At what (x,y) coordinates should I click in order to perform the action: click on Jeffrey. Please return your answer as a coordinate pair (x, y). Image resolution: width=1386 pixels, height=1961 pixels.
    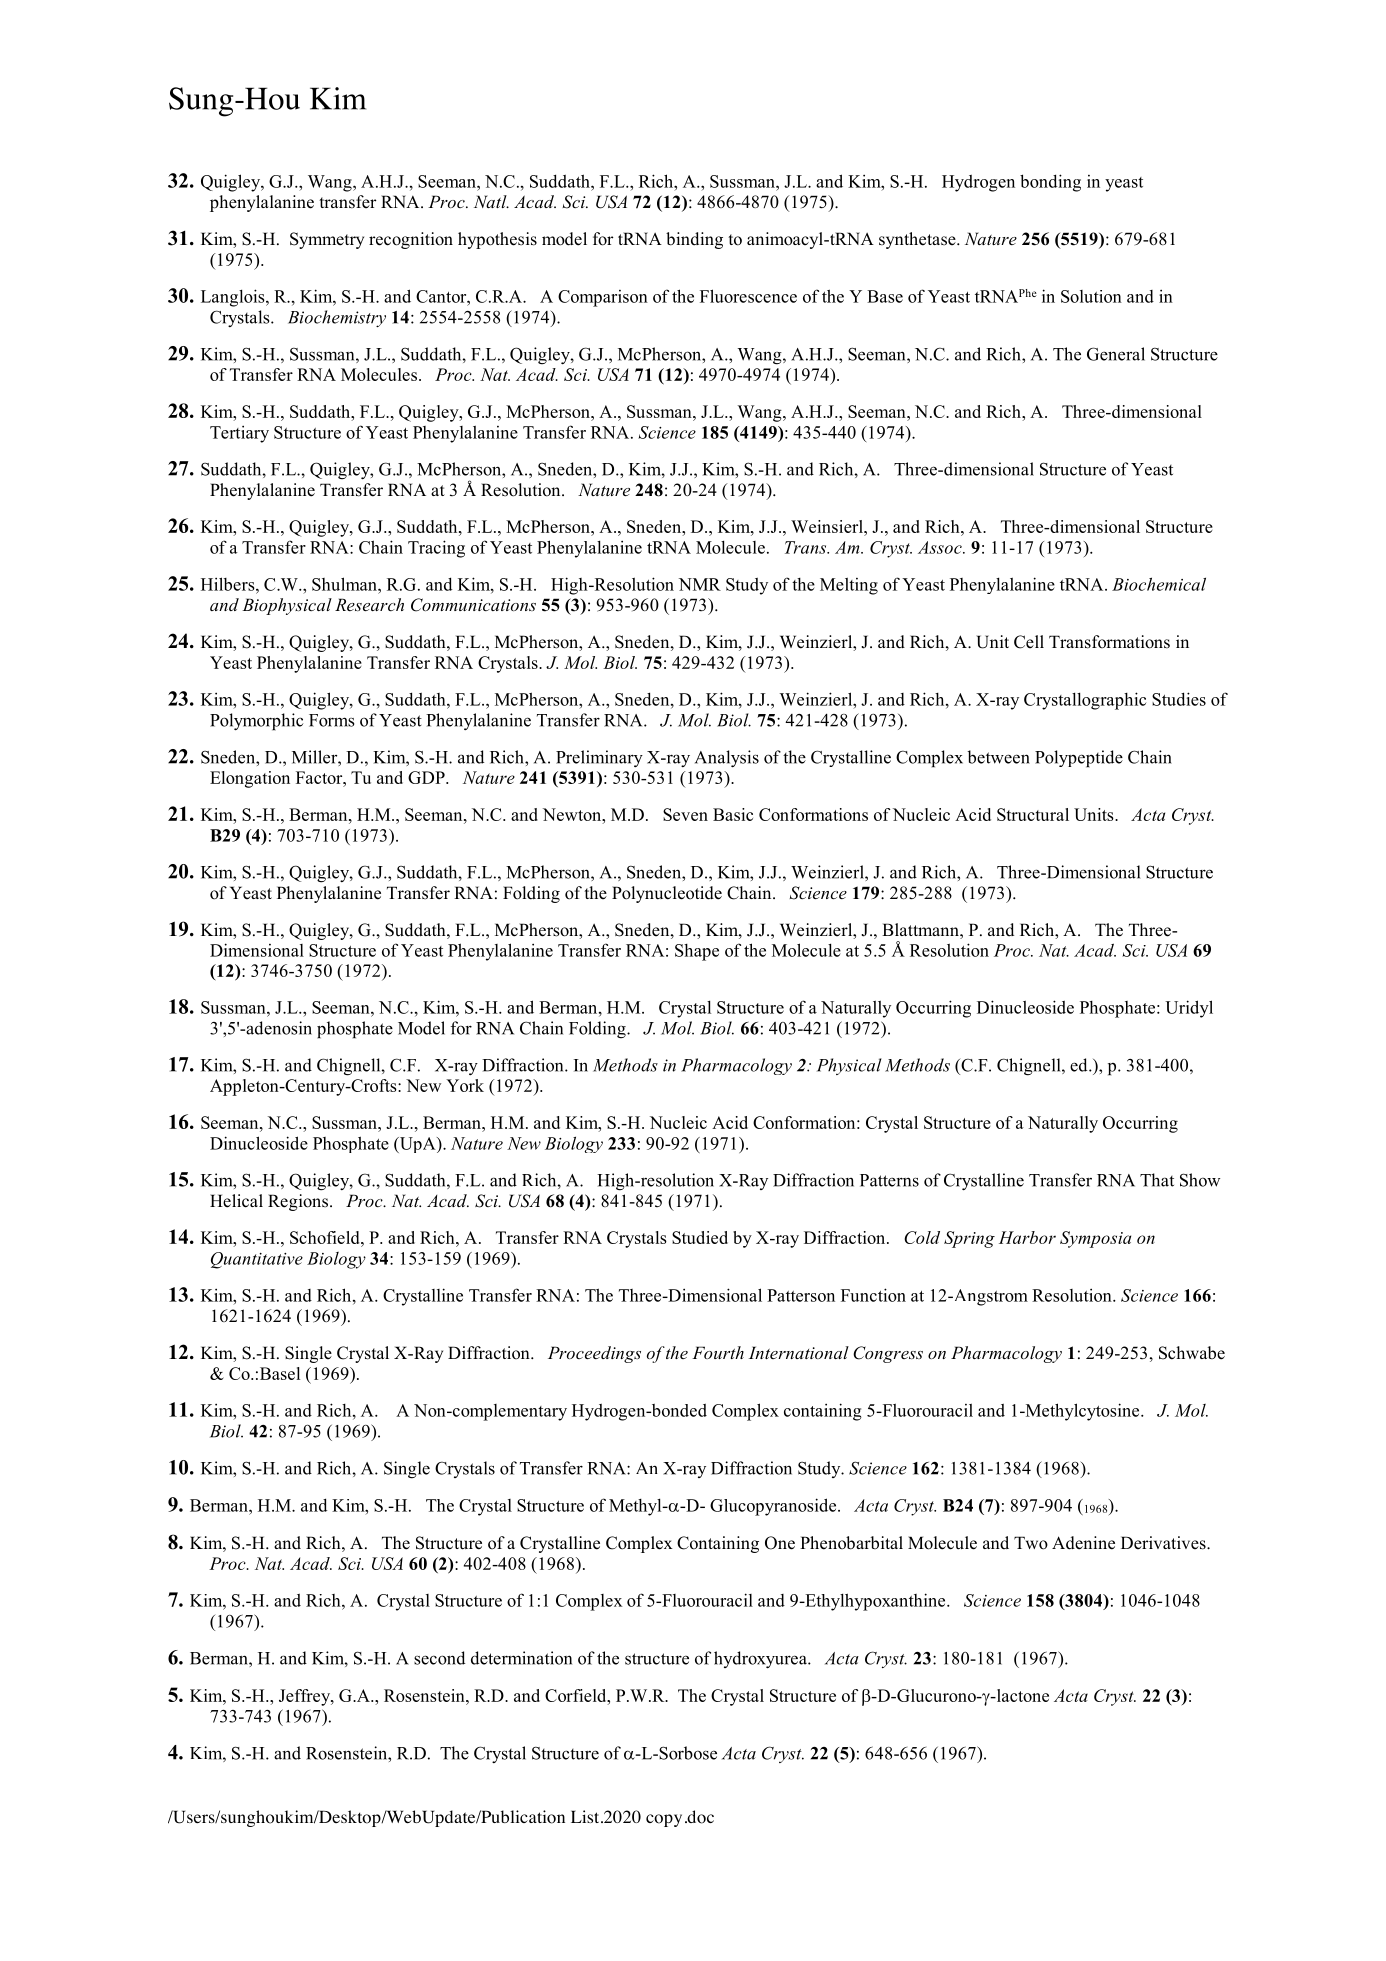
    Looking at the image, I should click on (305, 1697).
